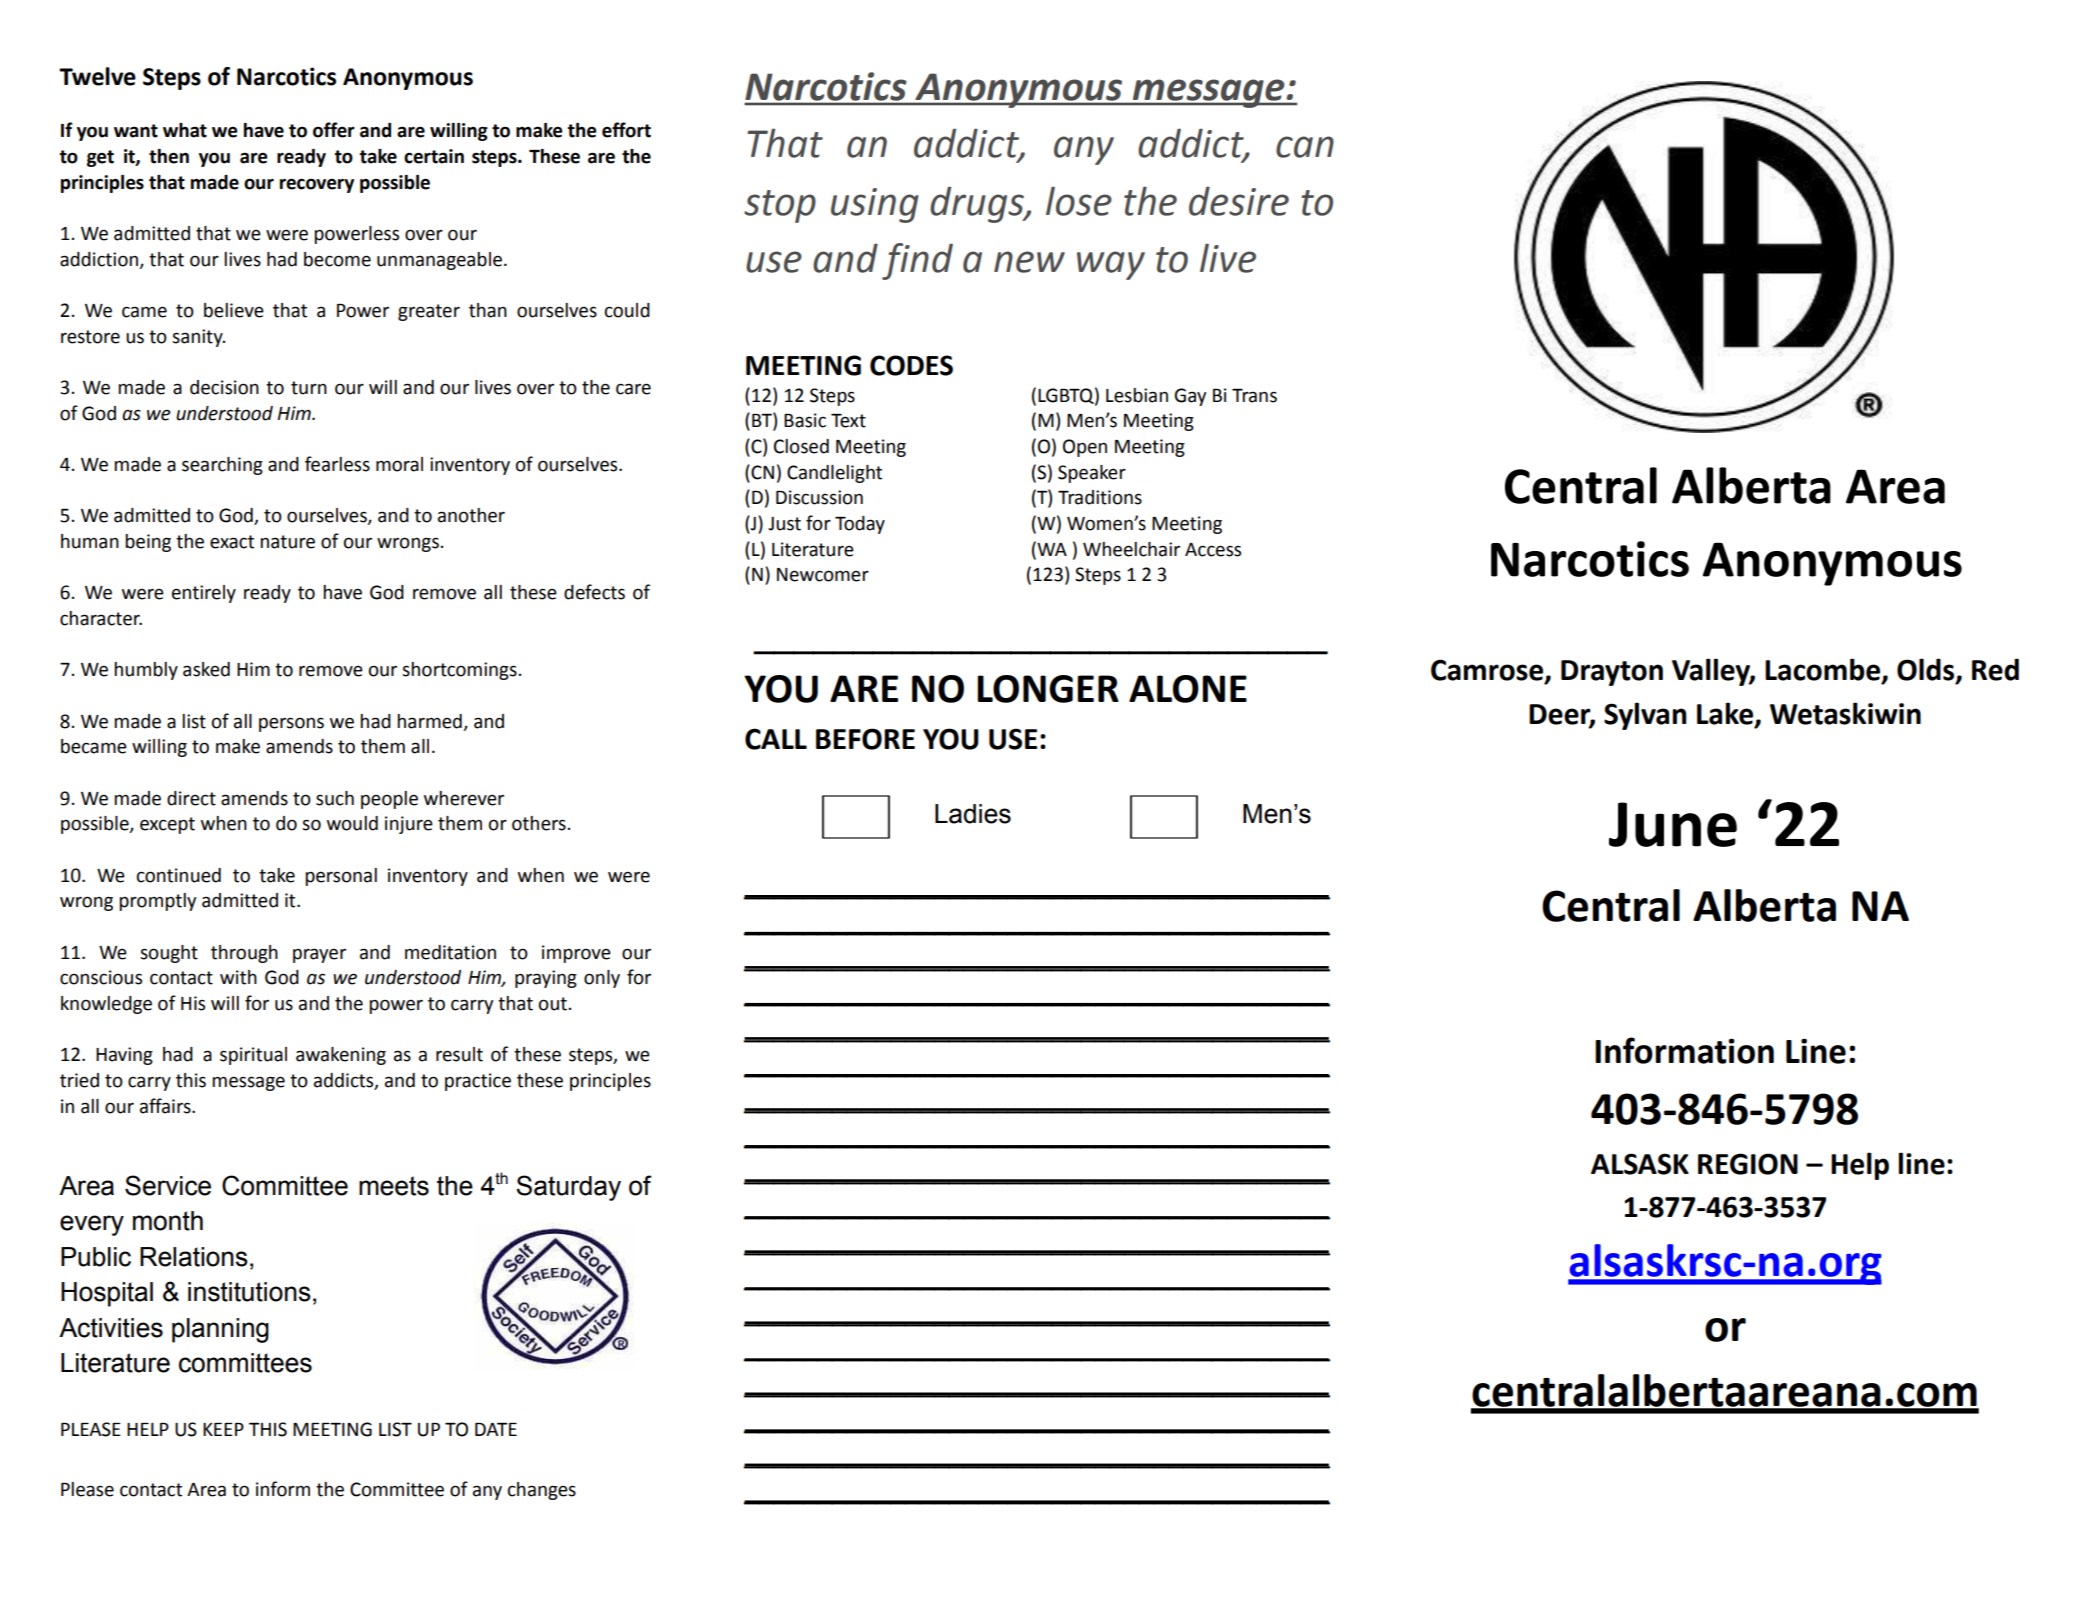  Describe the element at coordinates (1239, 201) in the screenshot. I see `desire` at that location.
